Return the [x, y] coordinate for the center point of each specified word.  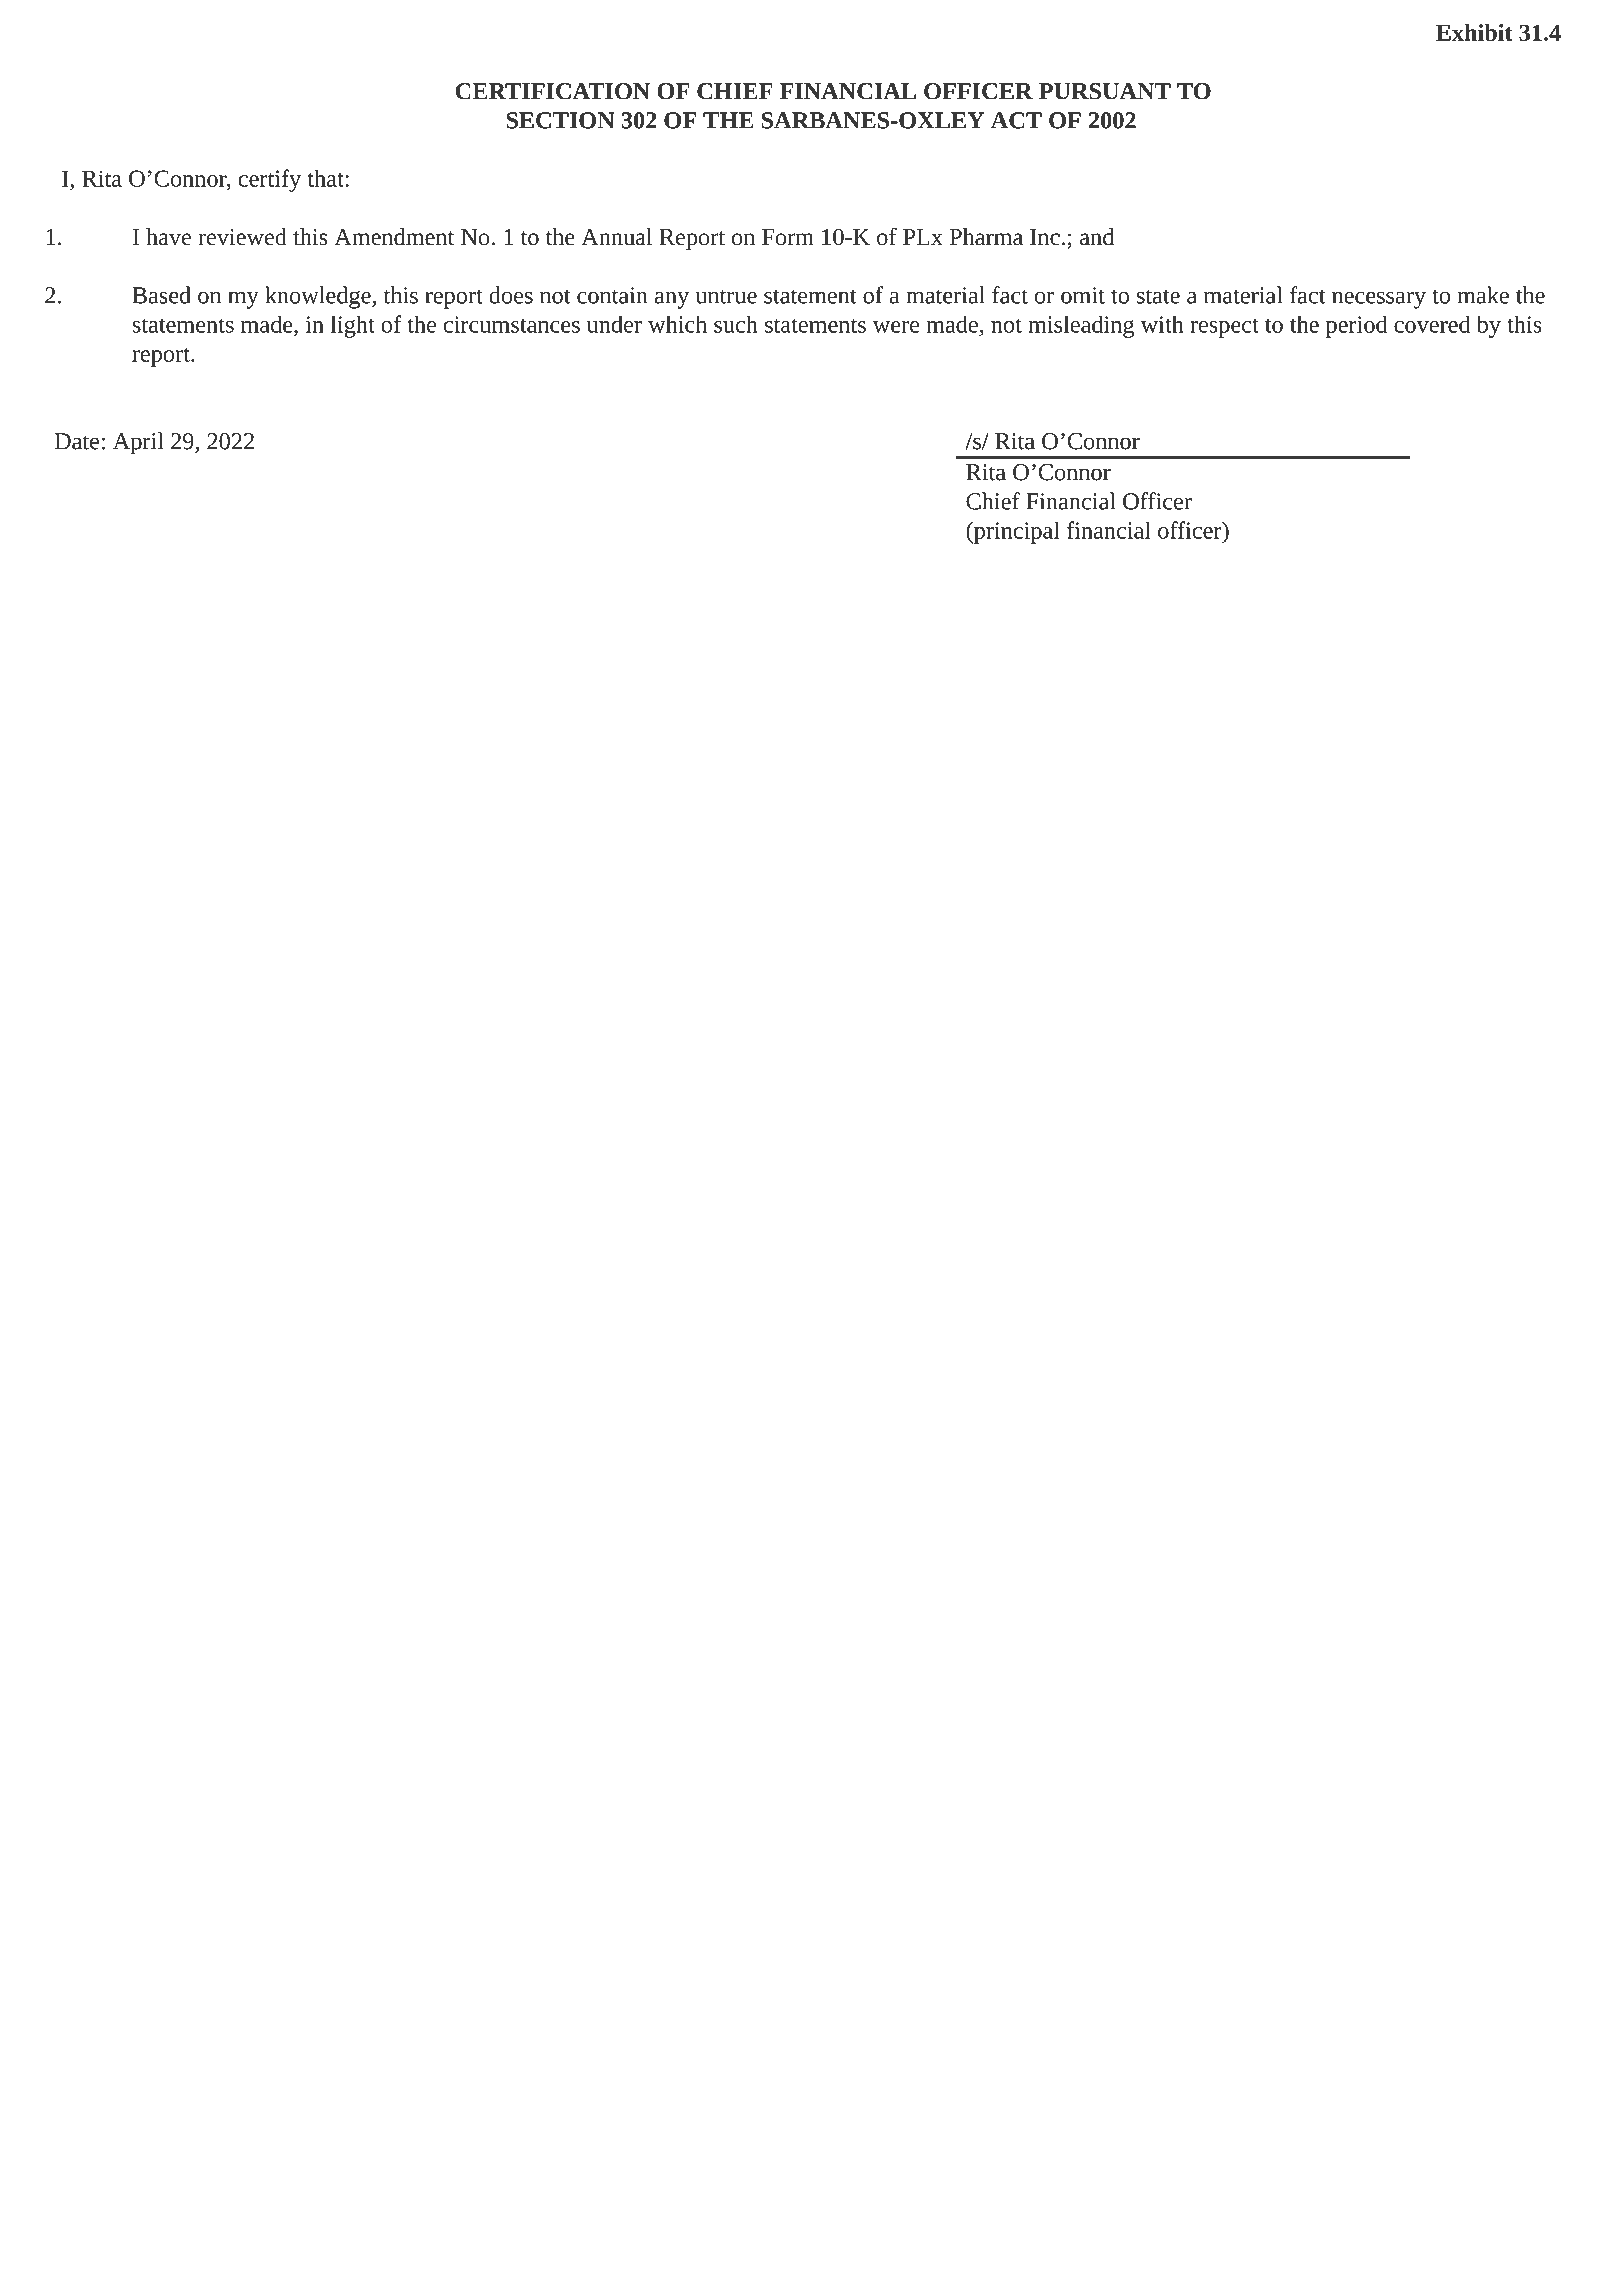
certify [269, 180]
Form [788, 237]
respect [1224, 328]
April [138, 443]
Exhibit [1474, 32]
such [736, 324]
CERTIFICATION [552, 91]
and [1097, 237]
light [353, 326]
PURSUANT [1105, 91]
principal [1016, 532]
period [1356, 326]
